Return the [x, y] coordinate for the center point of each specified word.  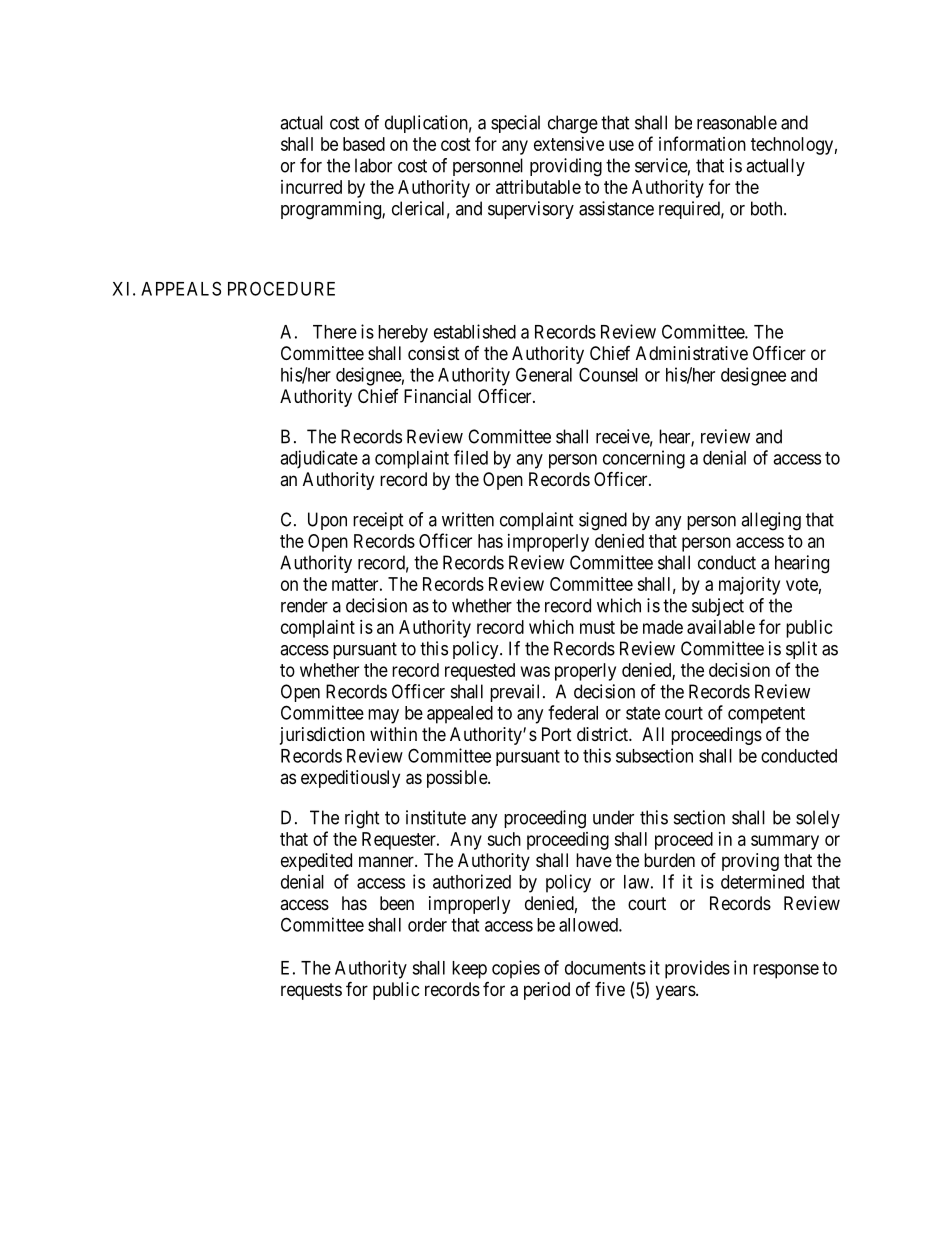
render [304, 605]
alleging [771, 521]
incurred [311, 187]
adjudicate [319, 459]
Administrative [692, 353]
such [504, 839]
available [721, 627]
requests [311, 991]
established [475, 331]
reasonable [737, 122]
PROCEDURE [281, 288]
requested [480, 672]
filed [471, 457]
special [515, 124]
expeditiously [350, 779]
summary [785, 842]
